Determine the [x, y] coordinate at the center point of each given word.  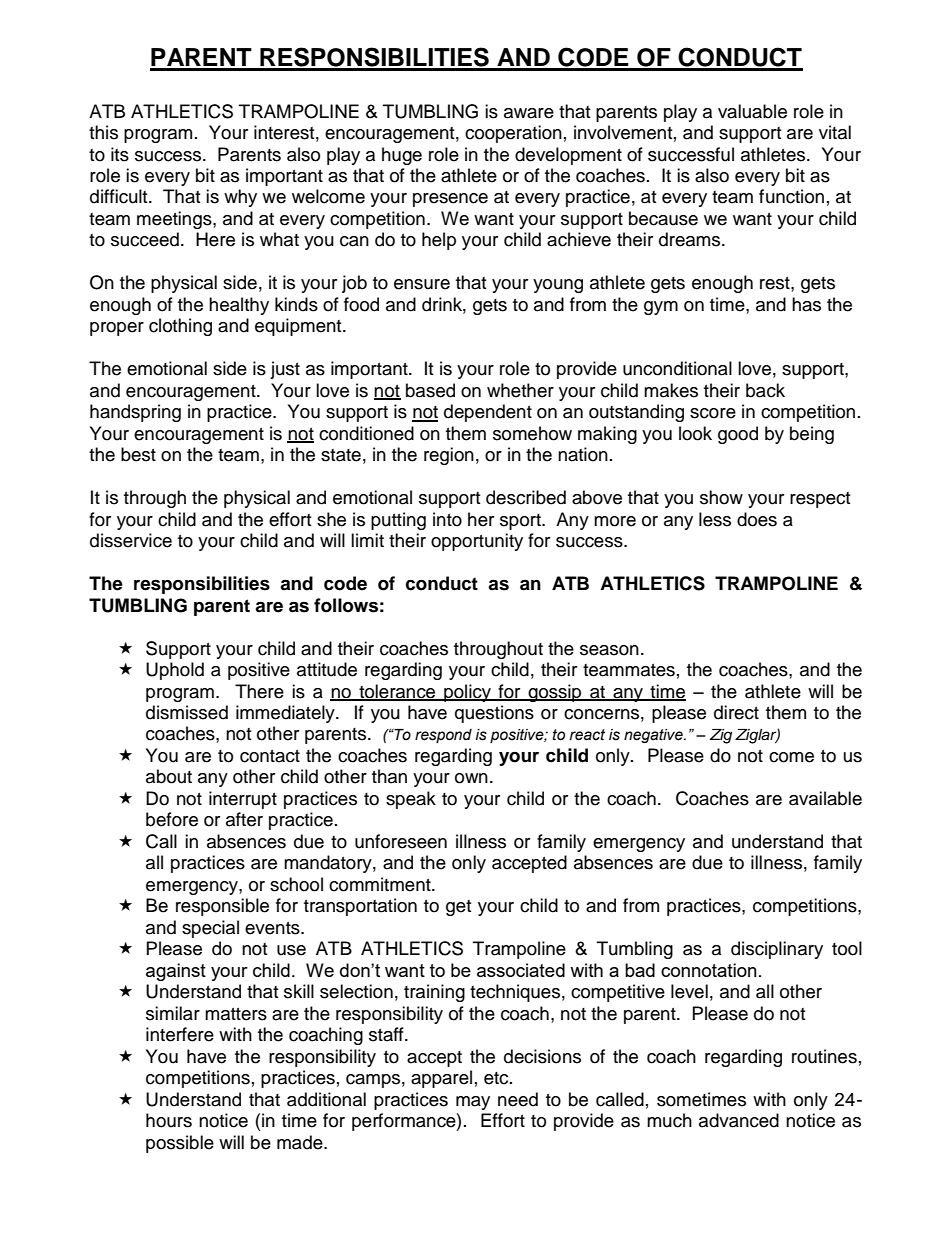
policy [467, 693]
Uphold [175, 671]
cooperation [513, 134]
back [765, 390]
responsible [222, 907]
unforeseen [401, 841]
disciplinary [777, 950]
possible [180, 1144]
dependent [488, 413]
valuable [752, 111]
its [120, 154]
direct [736, 712]
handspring [135, 413]
